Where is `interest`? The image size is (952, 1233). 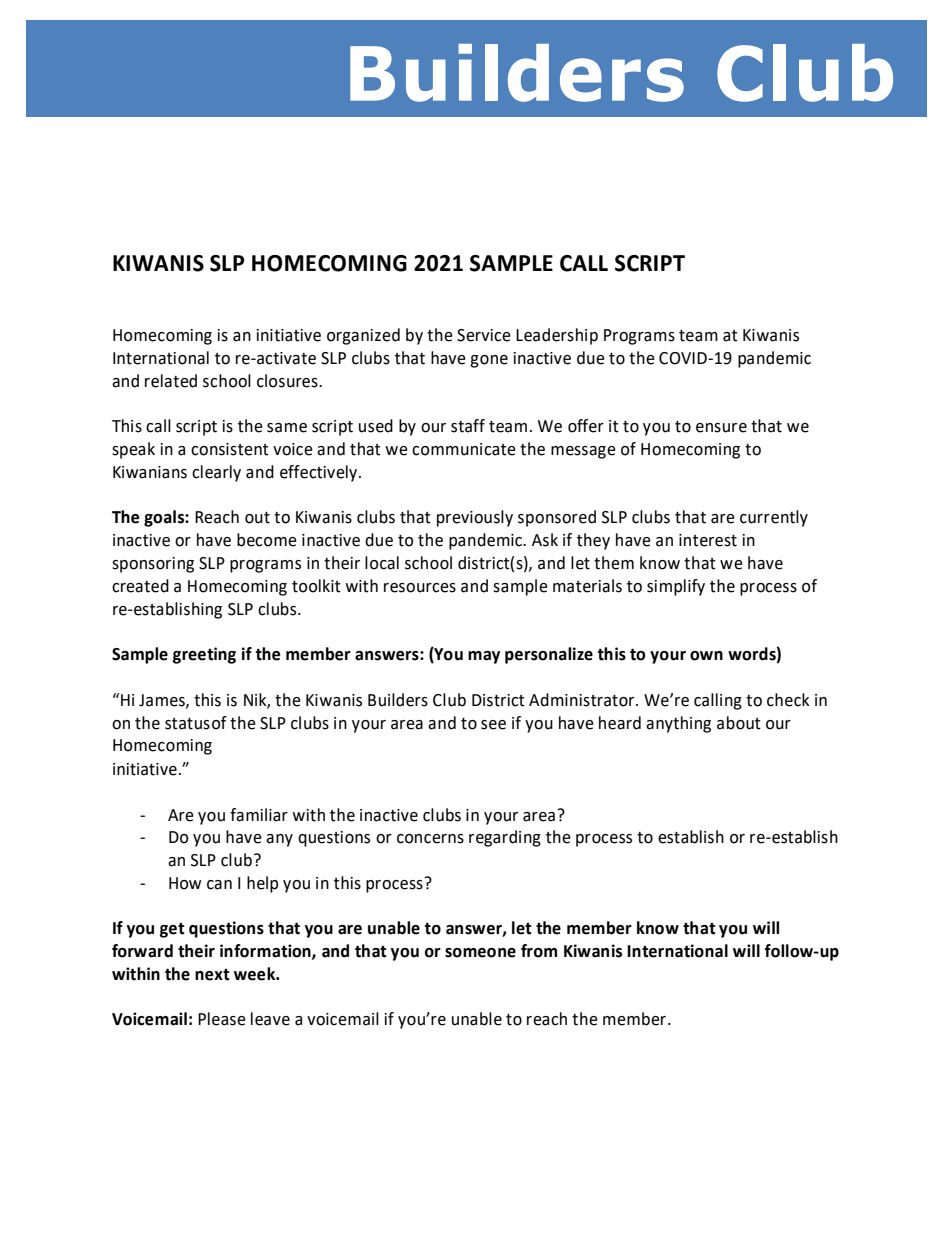 interest is located at coordinates (708, 540).
